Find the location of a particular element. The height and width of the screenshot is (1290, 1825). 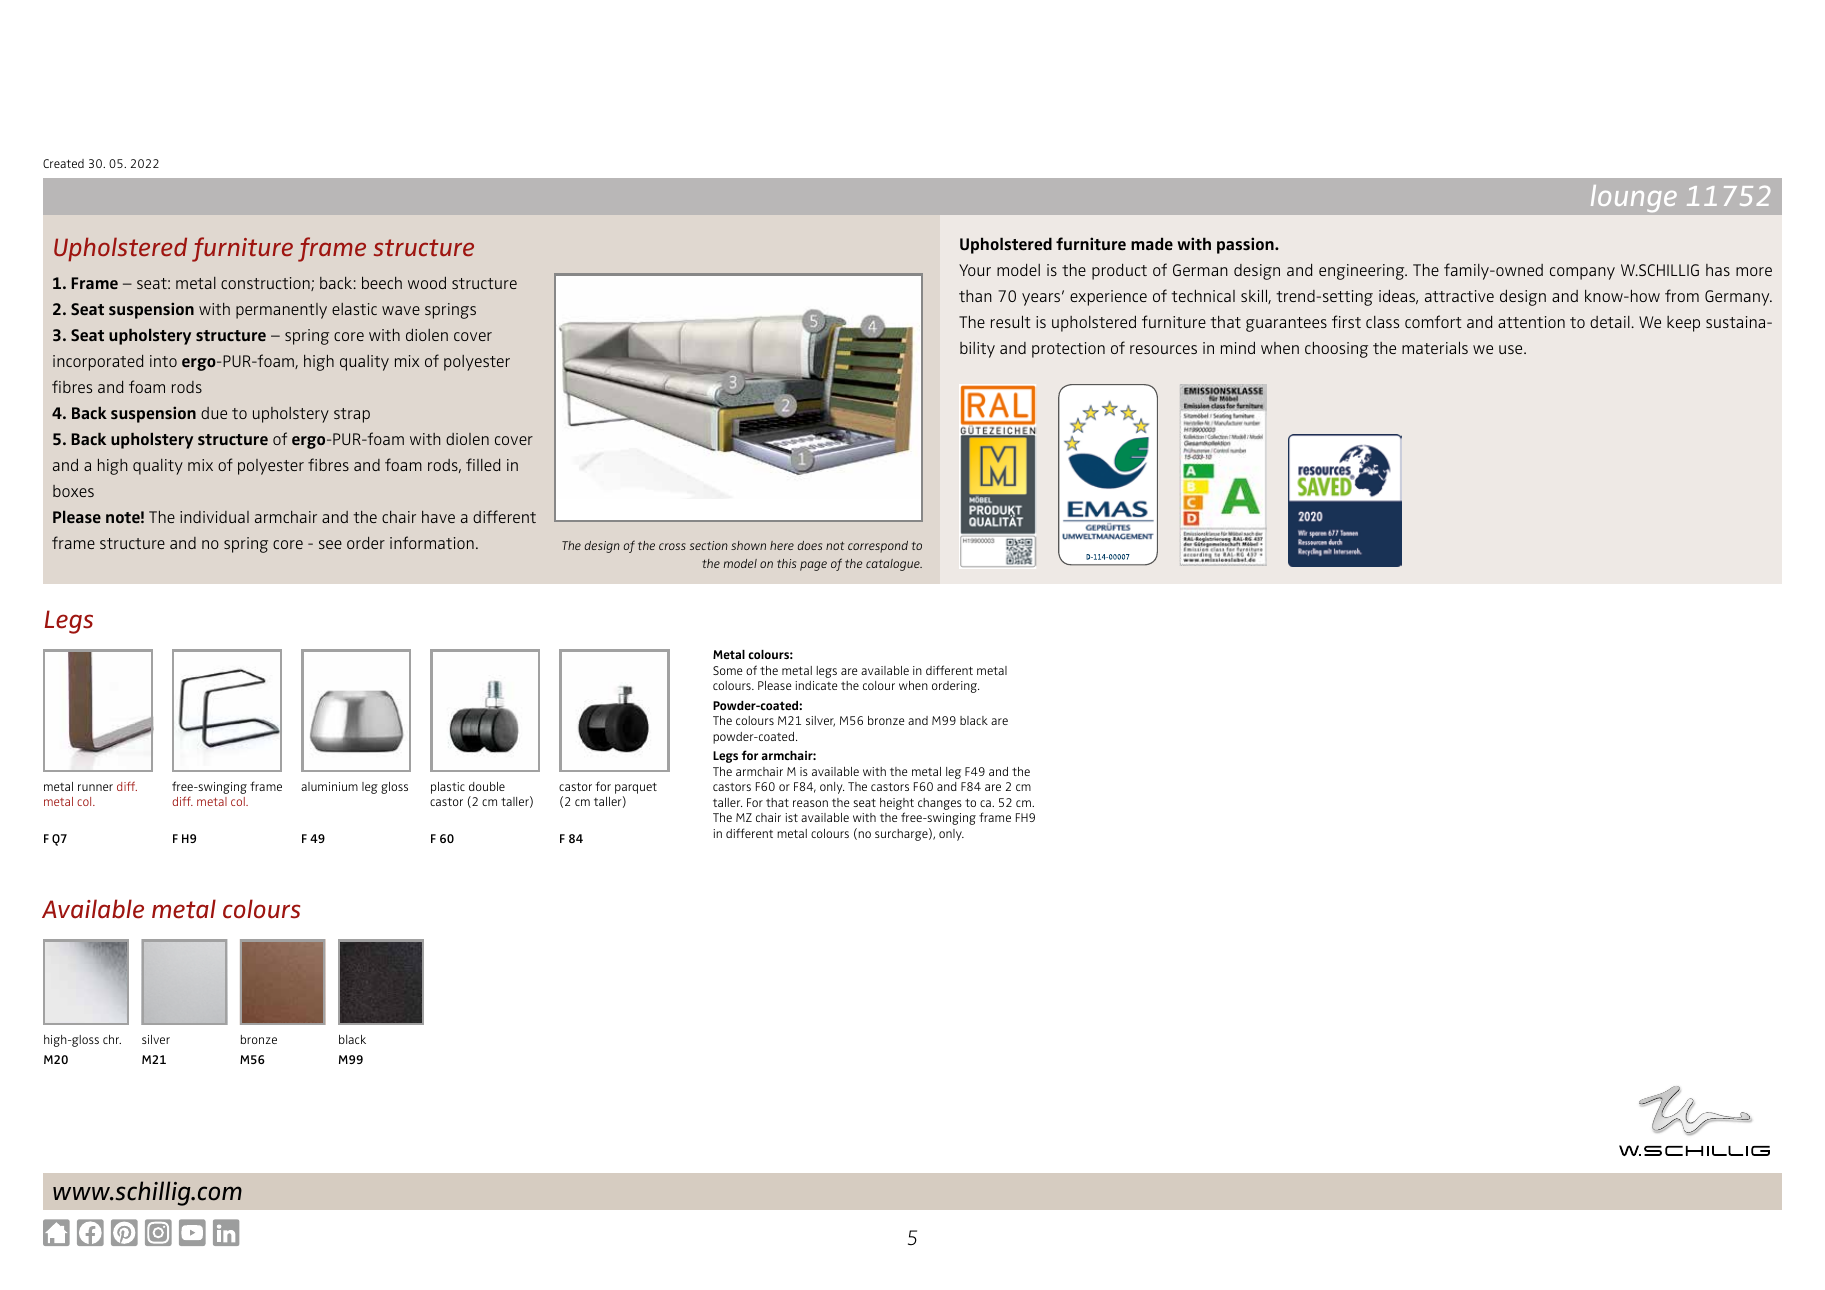

chr is located at coordinates (112, 1039).
